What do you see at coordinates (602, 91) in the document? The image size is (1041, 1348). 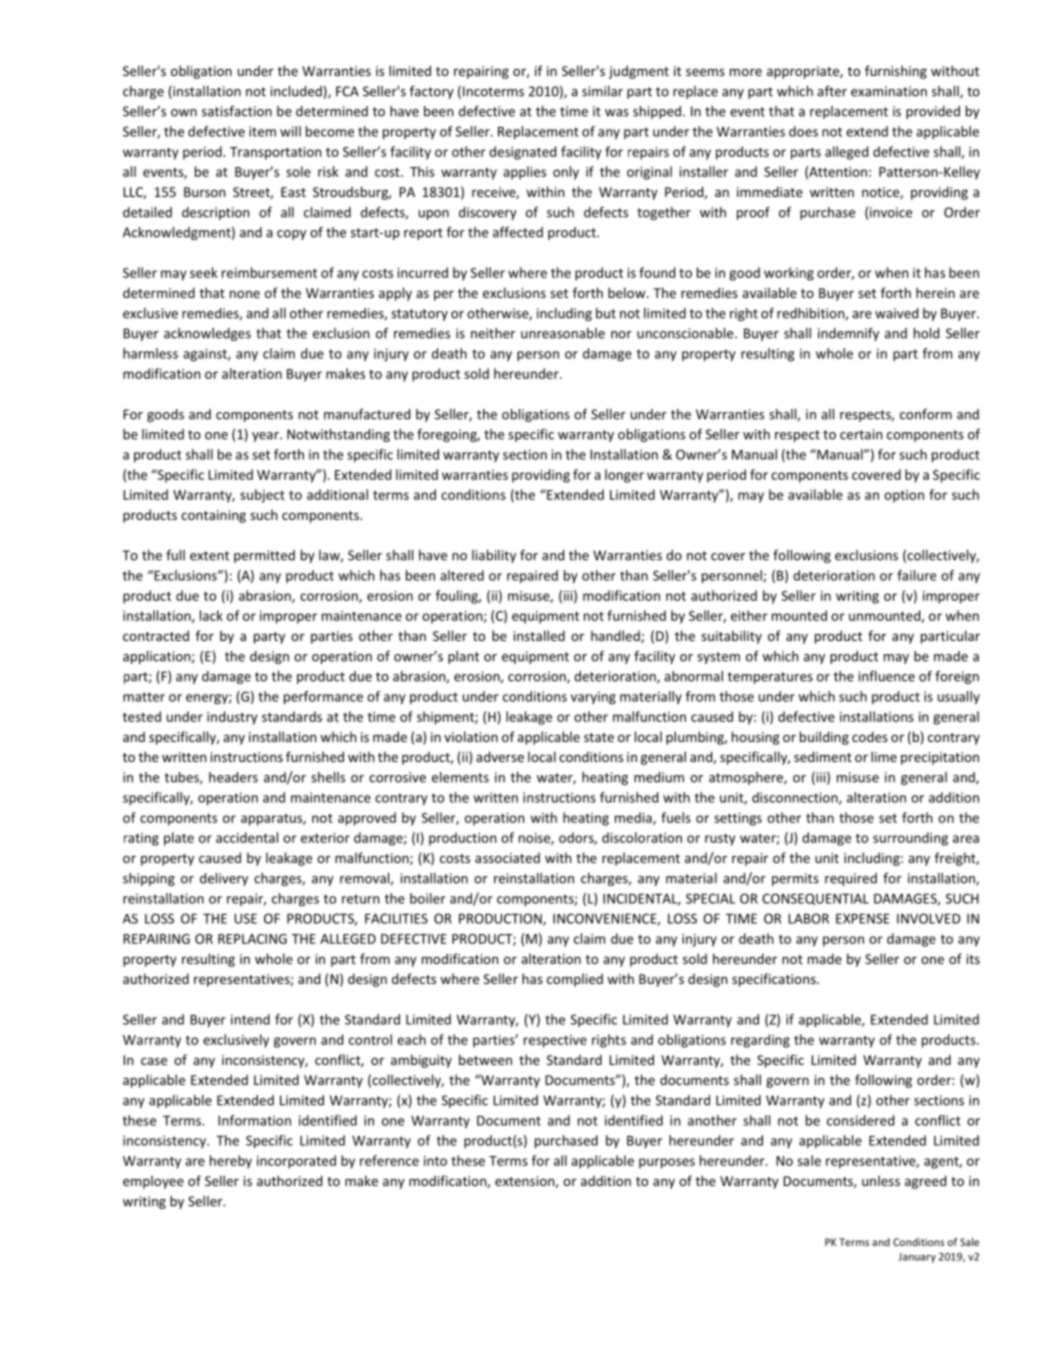 I see `similar` at bounding box center [602, 91].
